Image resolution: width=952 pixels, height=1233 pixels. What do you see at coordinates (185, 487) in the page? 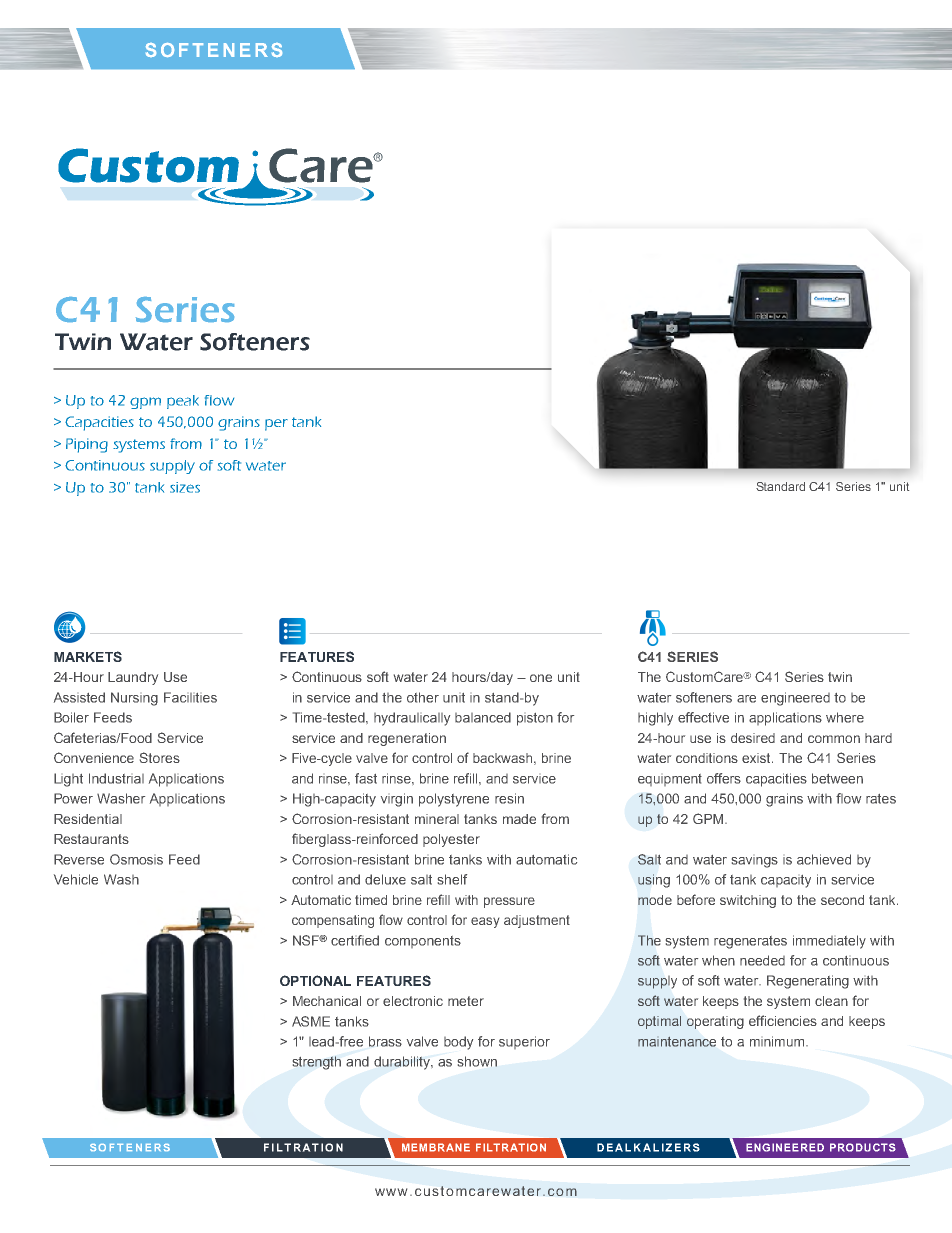
I see `sizes` at bounding box center [185, 487].
